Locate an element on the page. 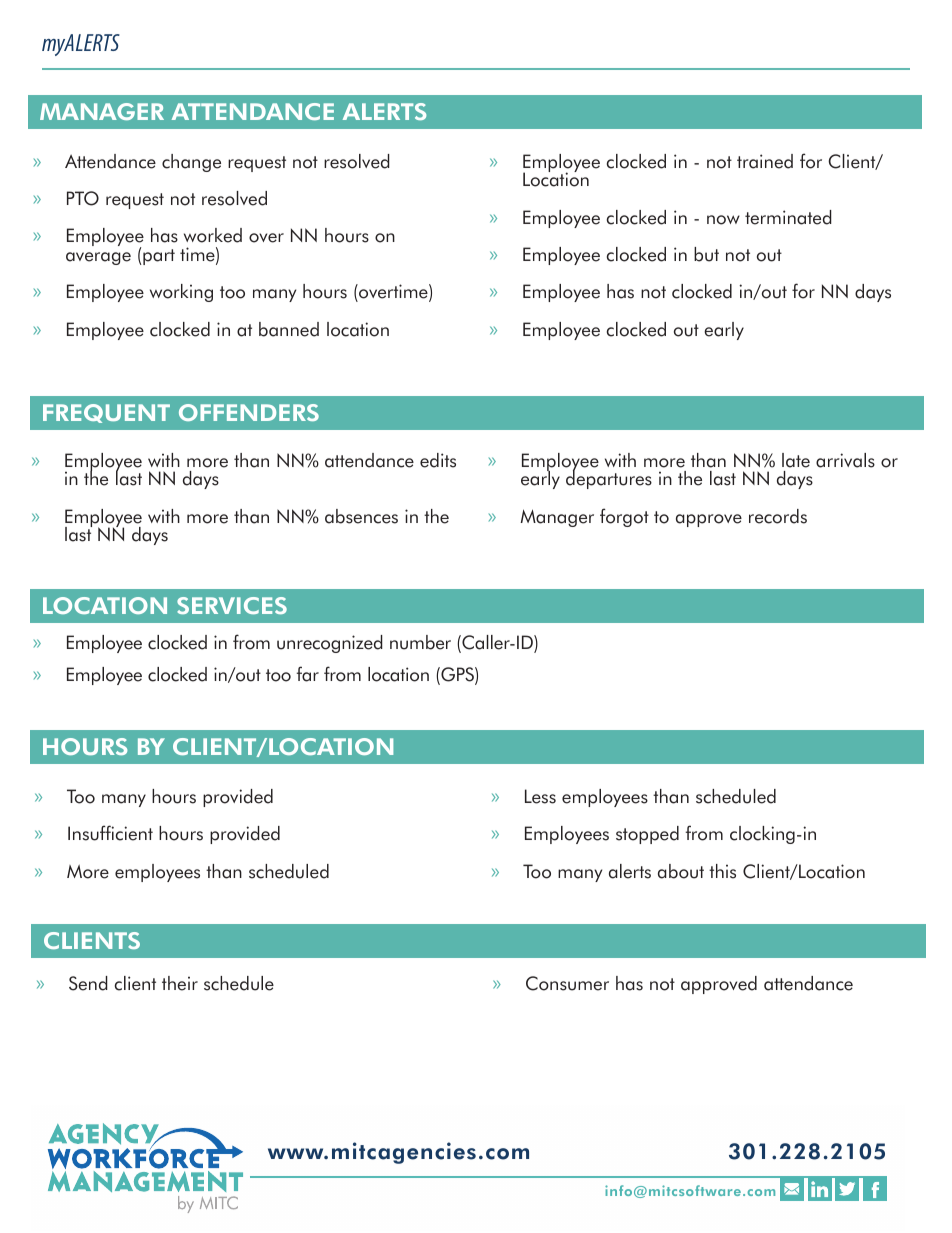 This image has width=952, height=1233. this is located at coordinates (722, 871).
